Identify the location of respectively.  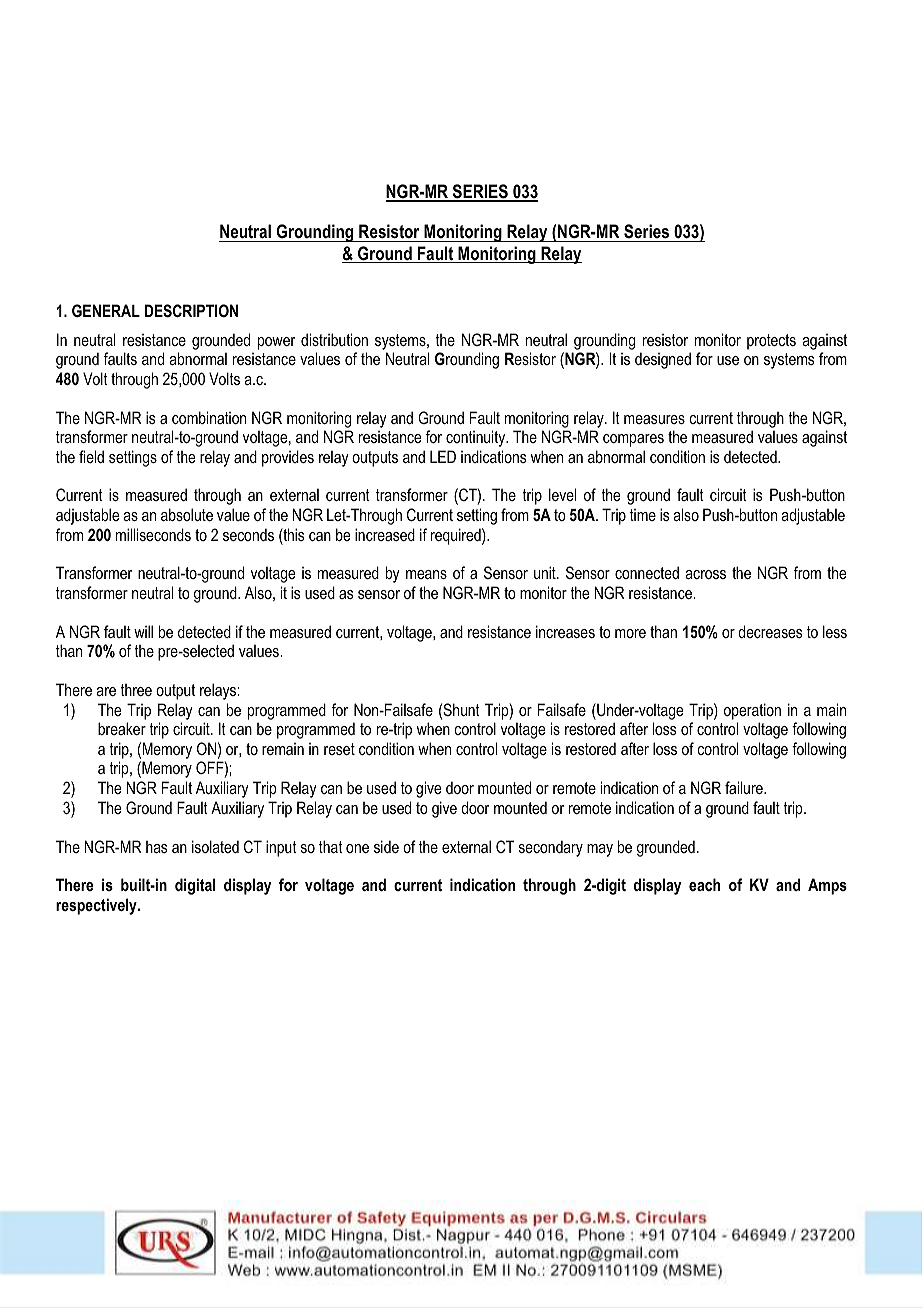
(97, 906).
